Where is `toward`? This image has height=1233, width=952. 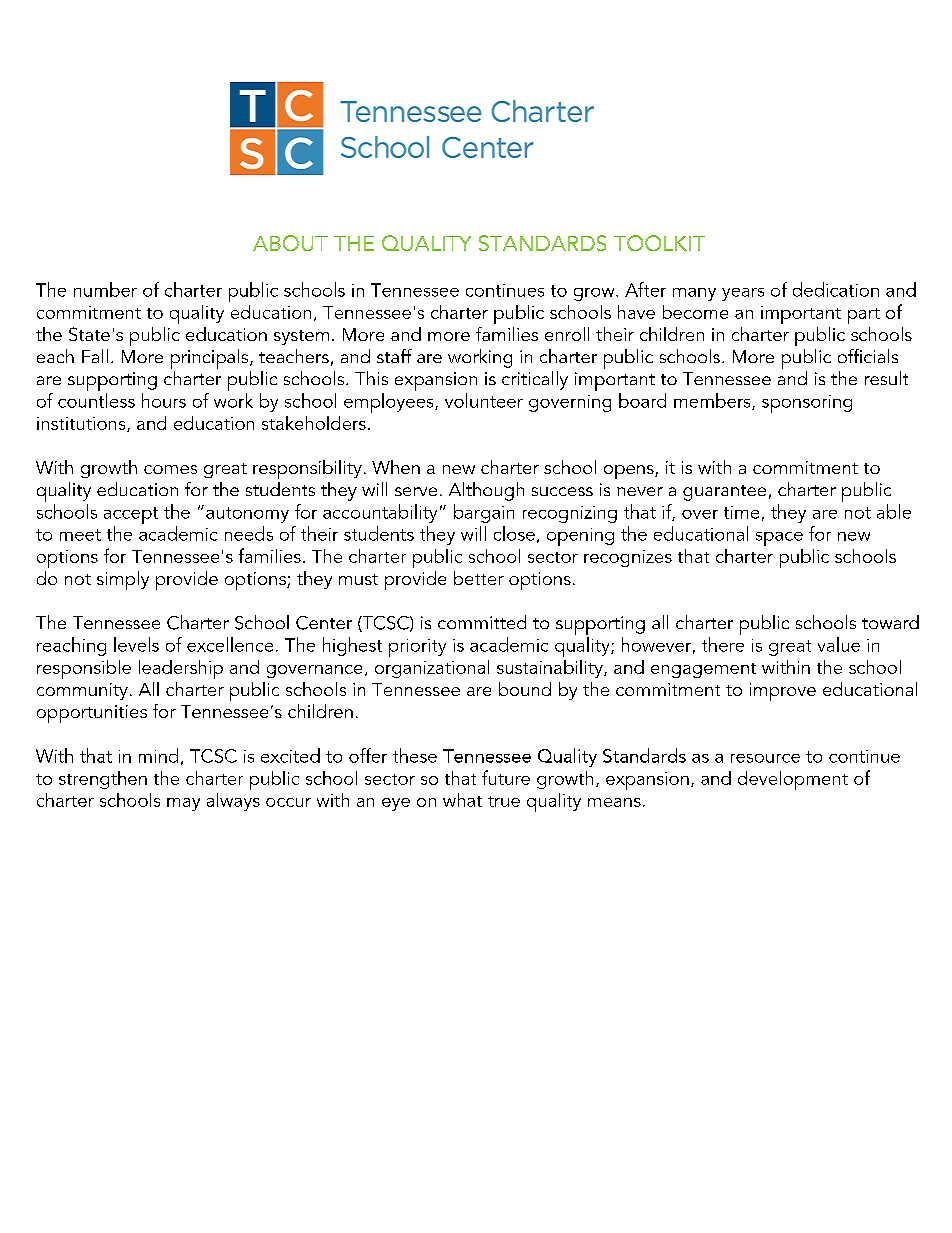 toward is located at coordinates (890, 622).
